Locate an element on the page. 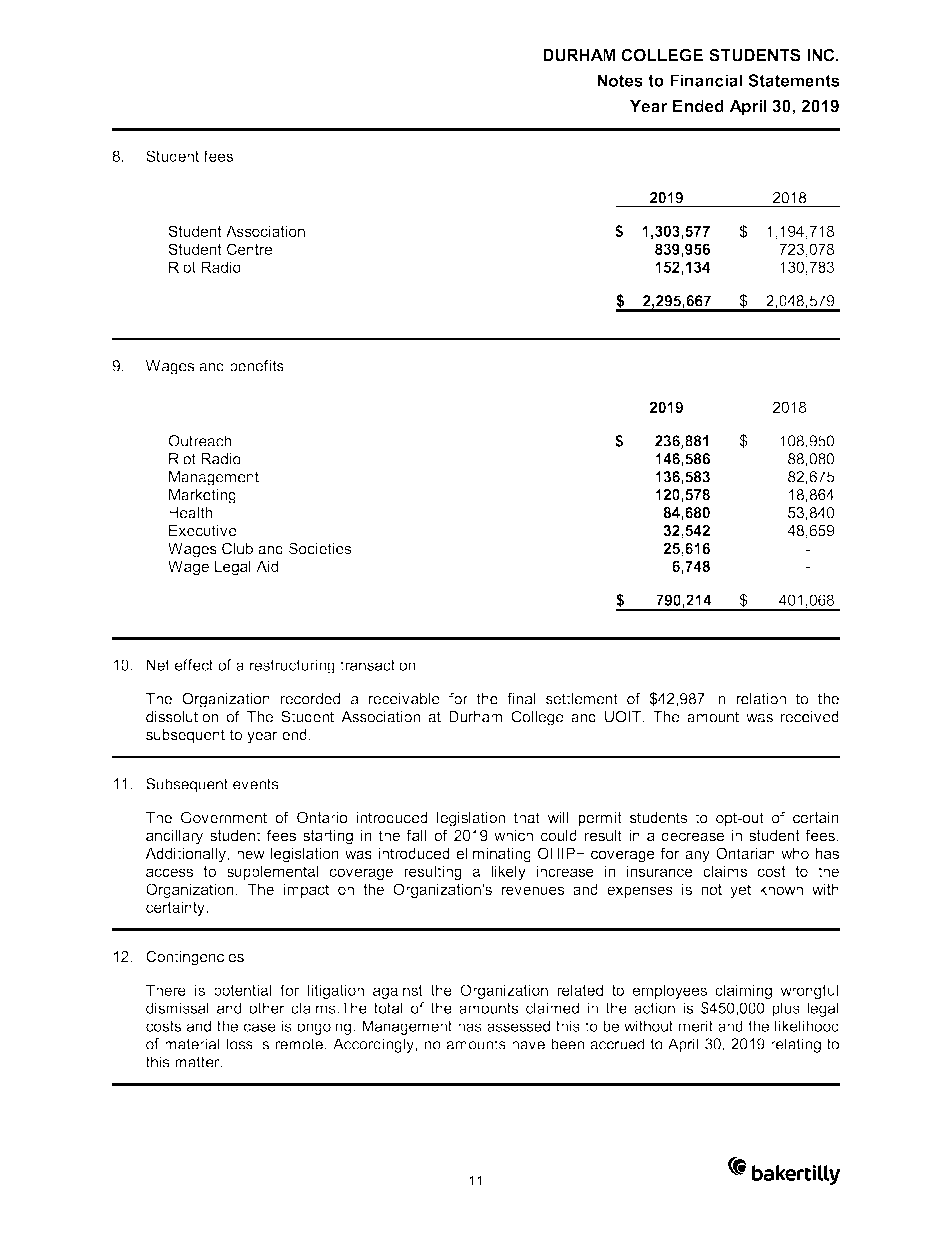 The width and height of the document is (952, 1233). loss is located at coordinates (239, 1044).
